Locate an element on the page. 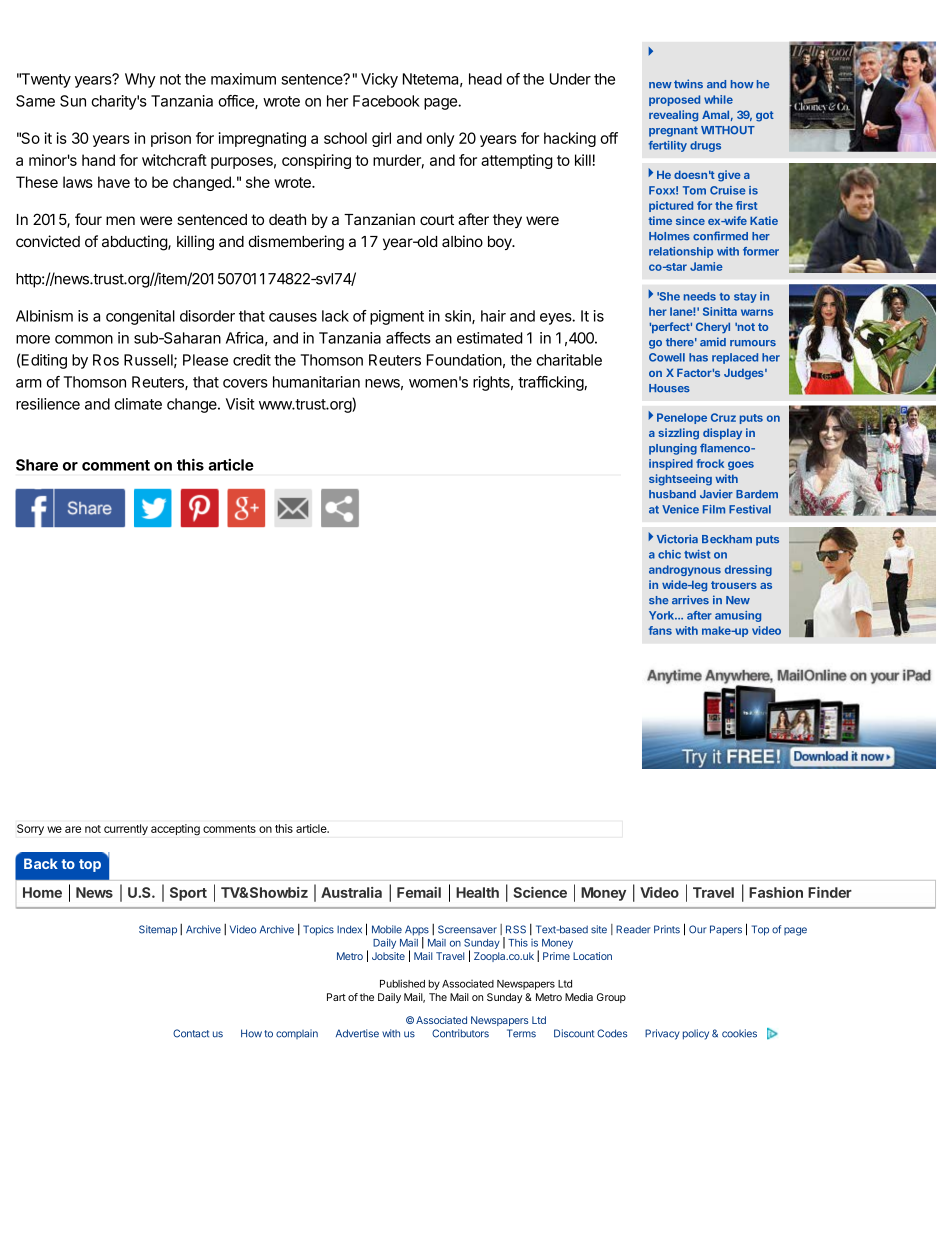 The width and height of the image is (952, 1233). fans is located at coordinates (660, 630).
